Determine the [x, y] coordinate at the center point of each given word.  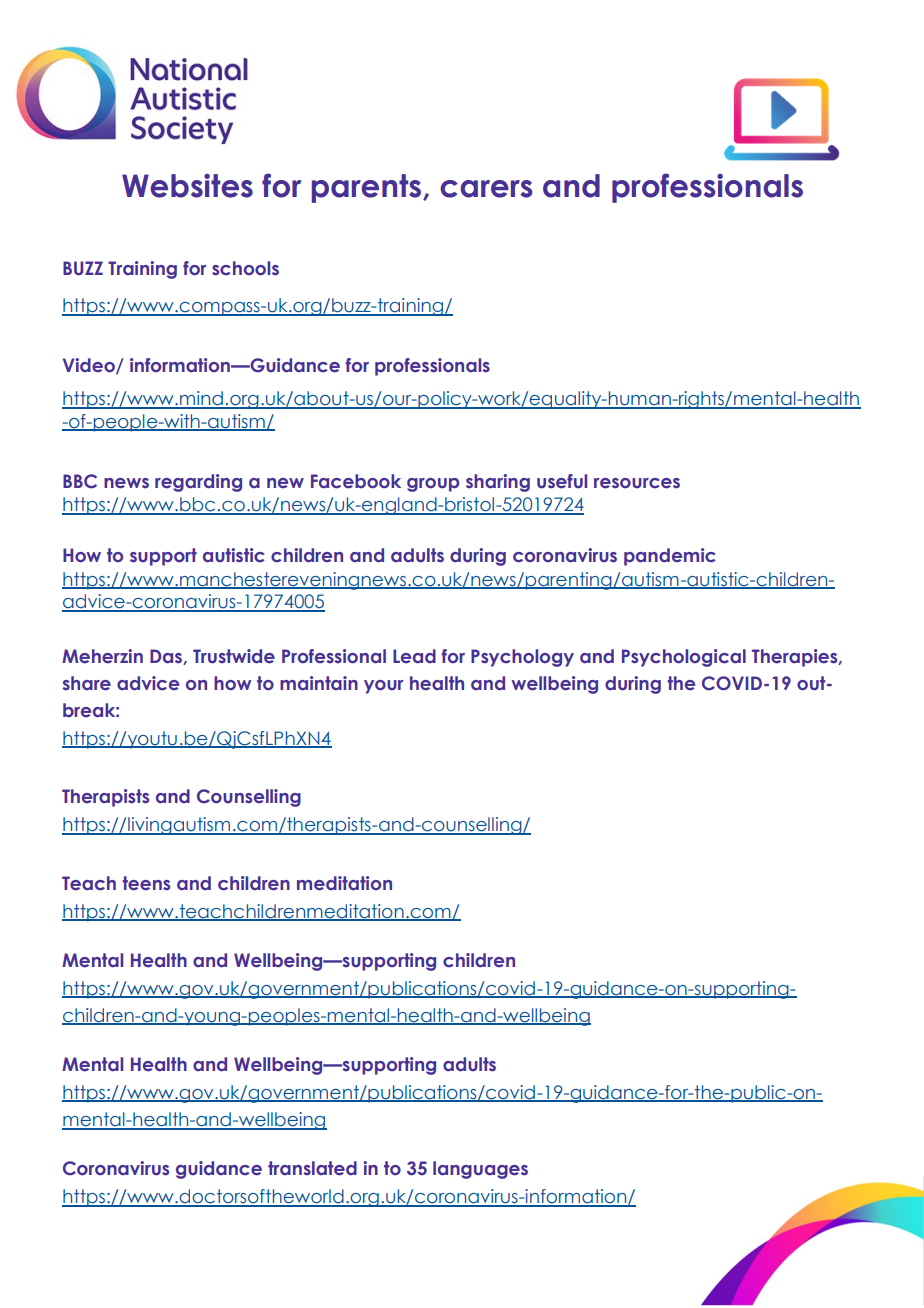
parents [368, 188]
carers [486, 189]
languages [480, 1170]
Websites [187, 186]
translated [312, 1168]
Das [167, 657]
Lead [414, 656]
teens [146, 883]
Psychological [684, 658]
